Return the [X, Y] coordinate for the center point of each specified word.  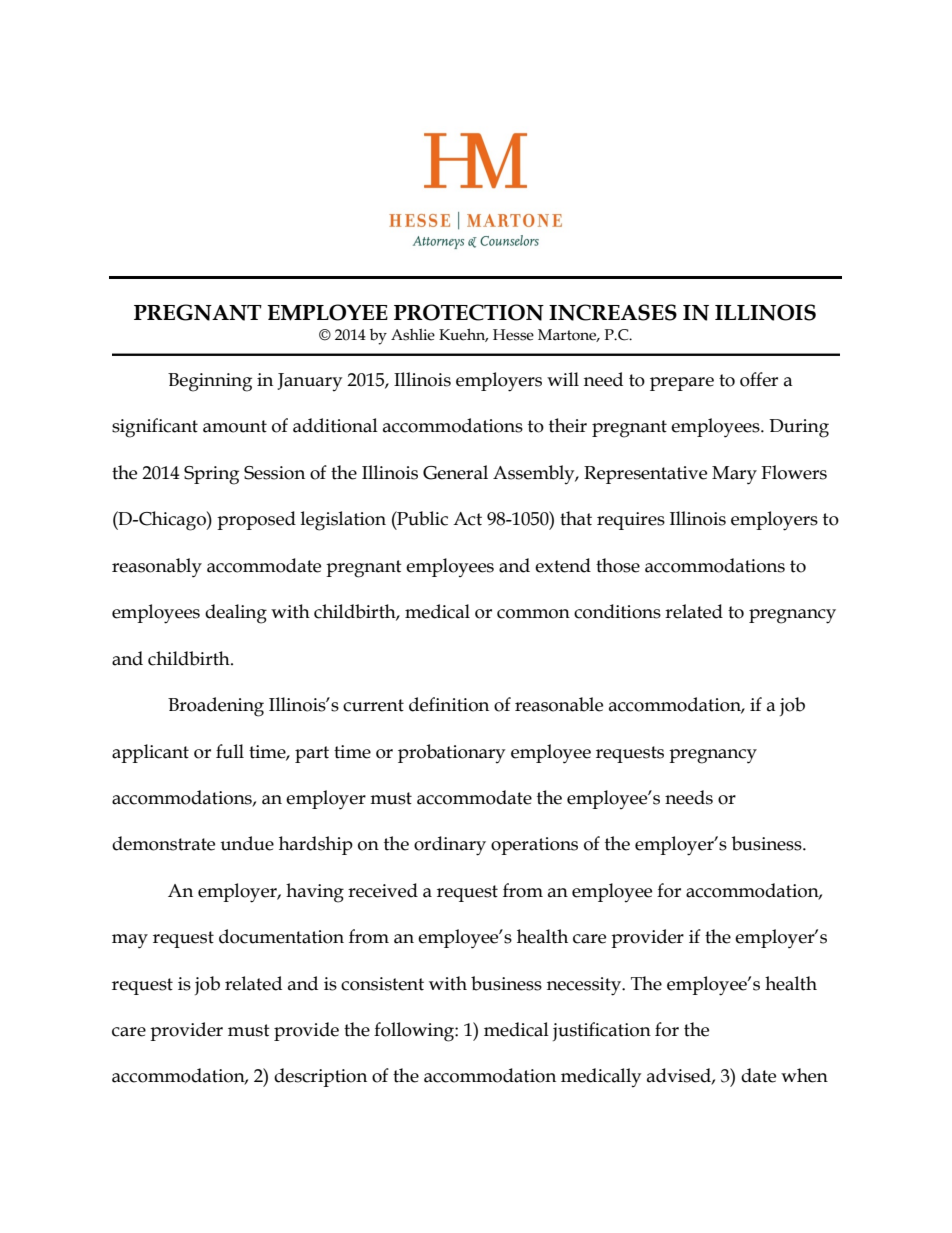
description [320, 1077]
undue [247, 843]
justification [602, 1031]
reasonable [559, 704]
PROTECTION [469, 312]
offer [759, 379]
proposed [256, 520]
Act [467, 519]
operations [534, 846]
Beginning [210, 382]
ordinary [450, 846]
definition [449, 704]
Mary [734, 475]
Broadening [216, 707]
